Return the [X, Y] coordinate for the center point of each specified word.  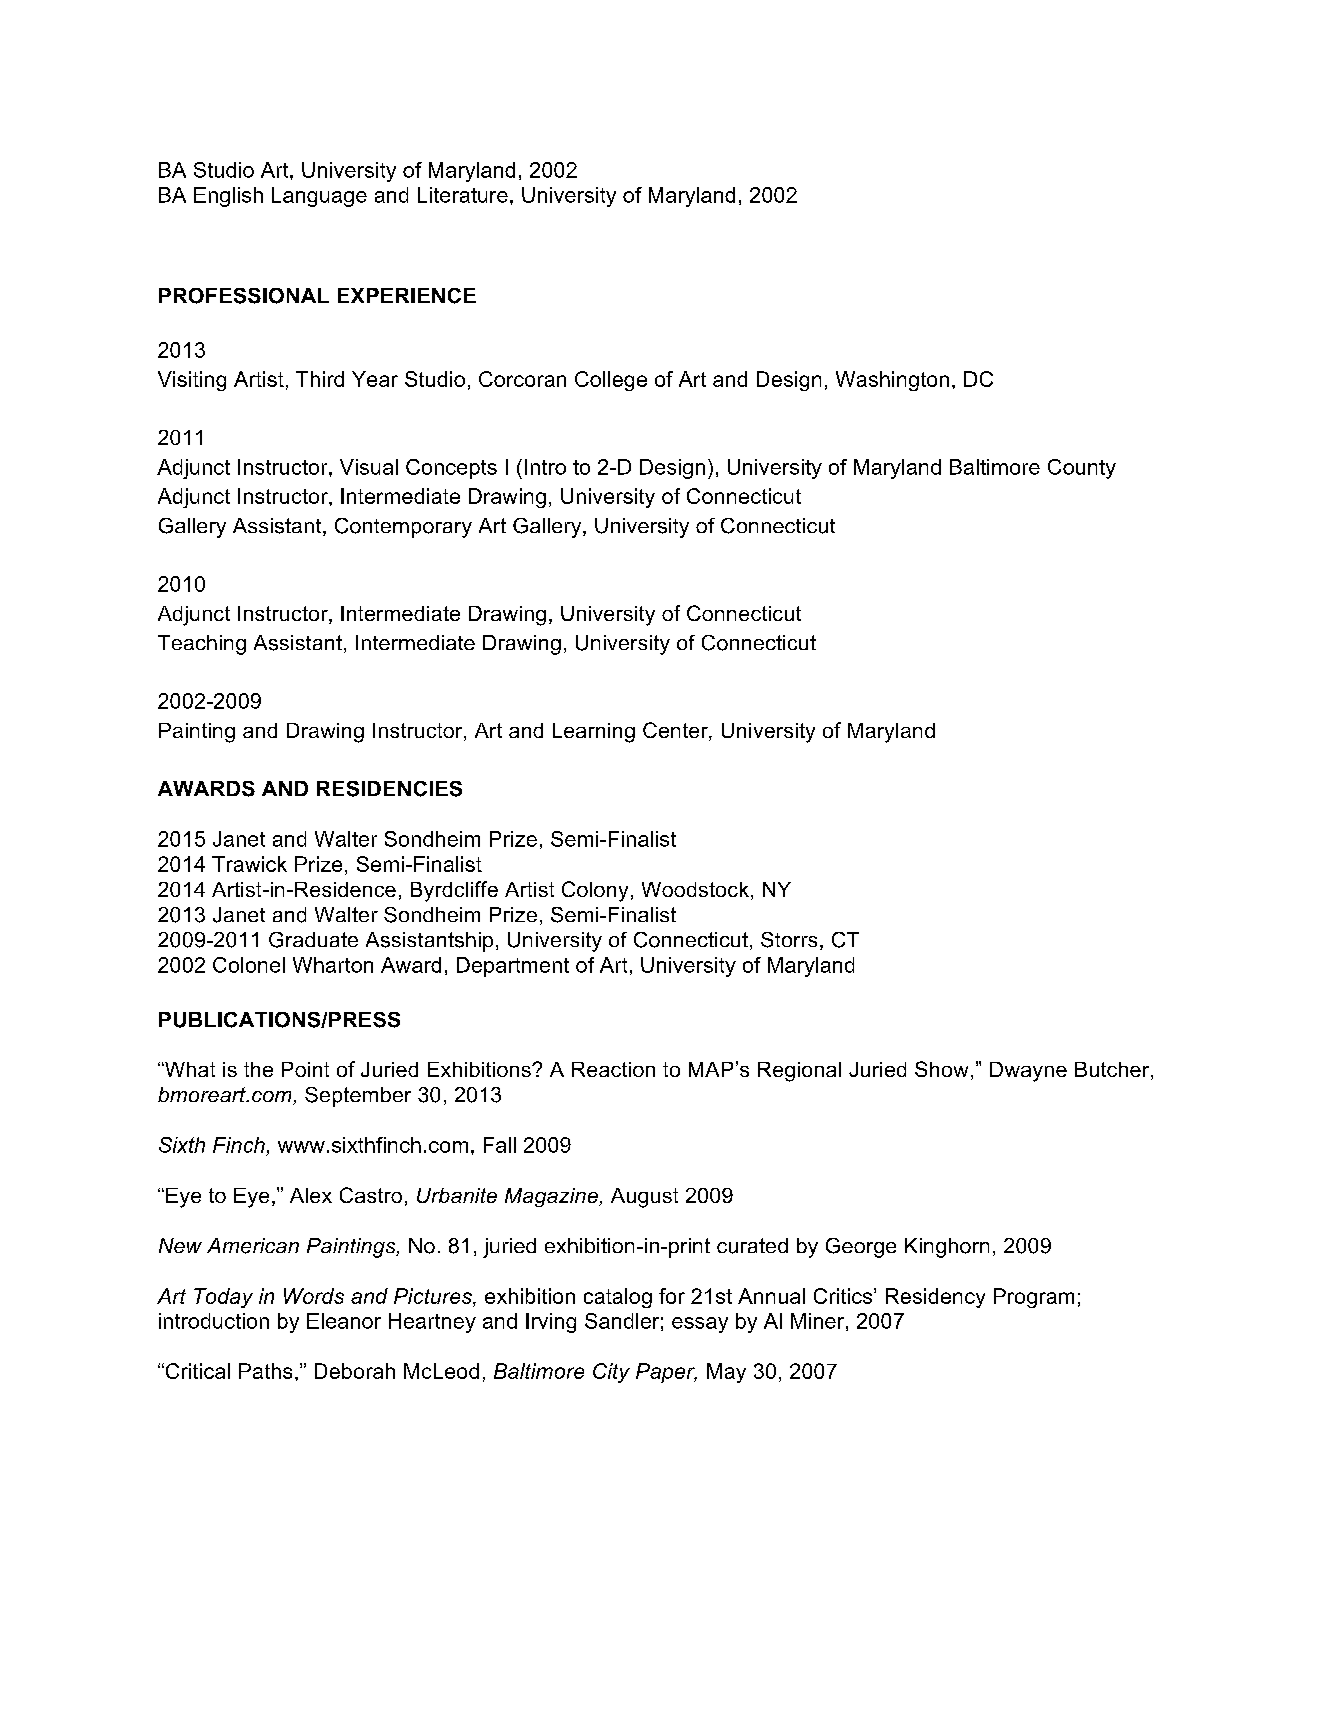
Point [305, 1069]
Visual [369, 467]
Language [319, 197]
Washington [892, 381]
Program [1034, 1298]
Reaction [613, 1069]
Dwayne [1028, 1072]
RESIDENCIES [389, 789]
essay [700, 1325]
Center [676, 731]
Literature [463, 195]
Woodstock [695, 889]
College [611, 381]
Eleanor [344, 1321]
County [1082, 469]
